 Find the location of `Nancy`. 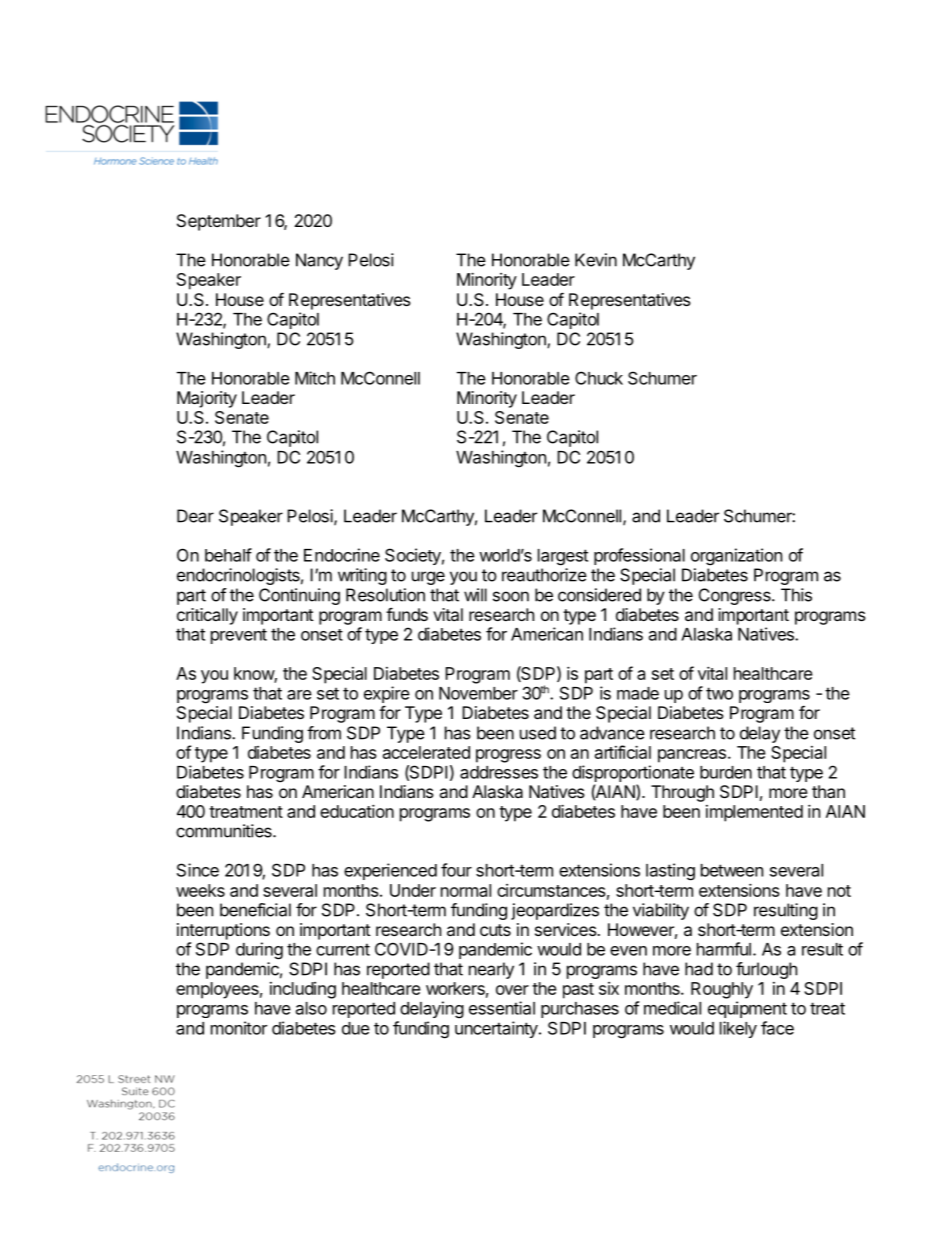

Nancy is located at coordinates (319, 261).
